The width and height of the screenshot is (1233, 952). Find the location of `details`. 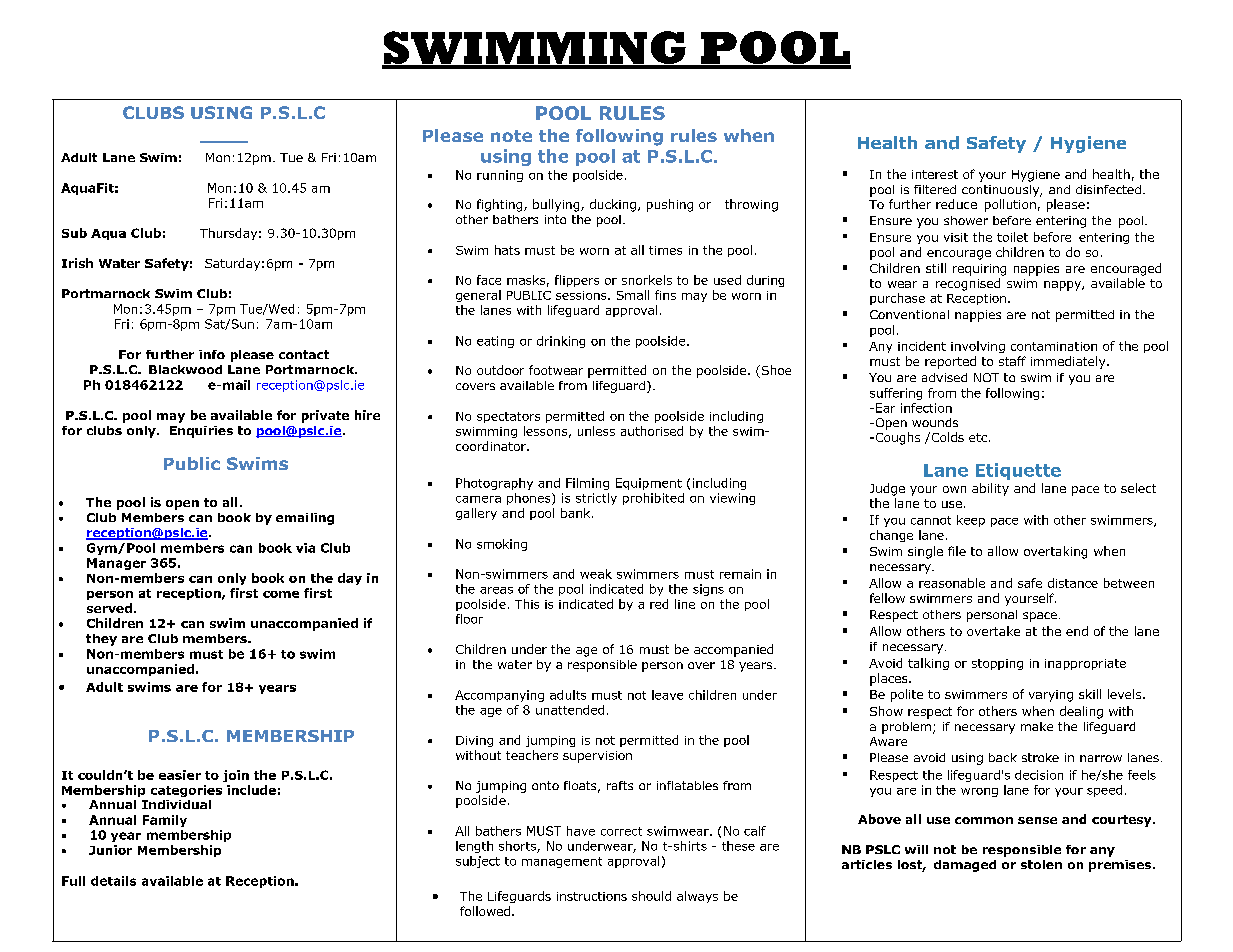

details is located at coordinates (113, 881).
